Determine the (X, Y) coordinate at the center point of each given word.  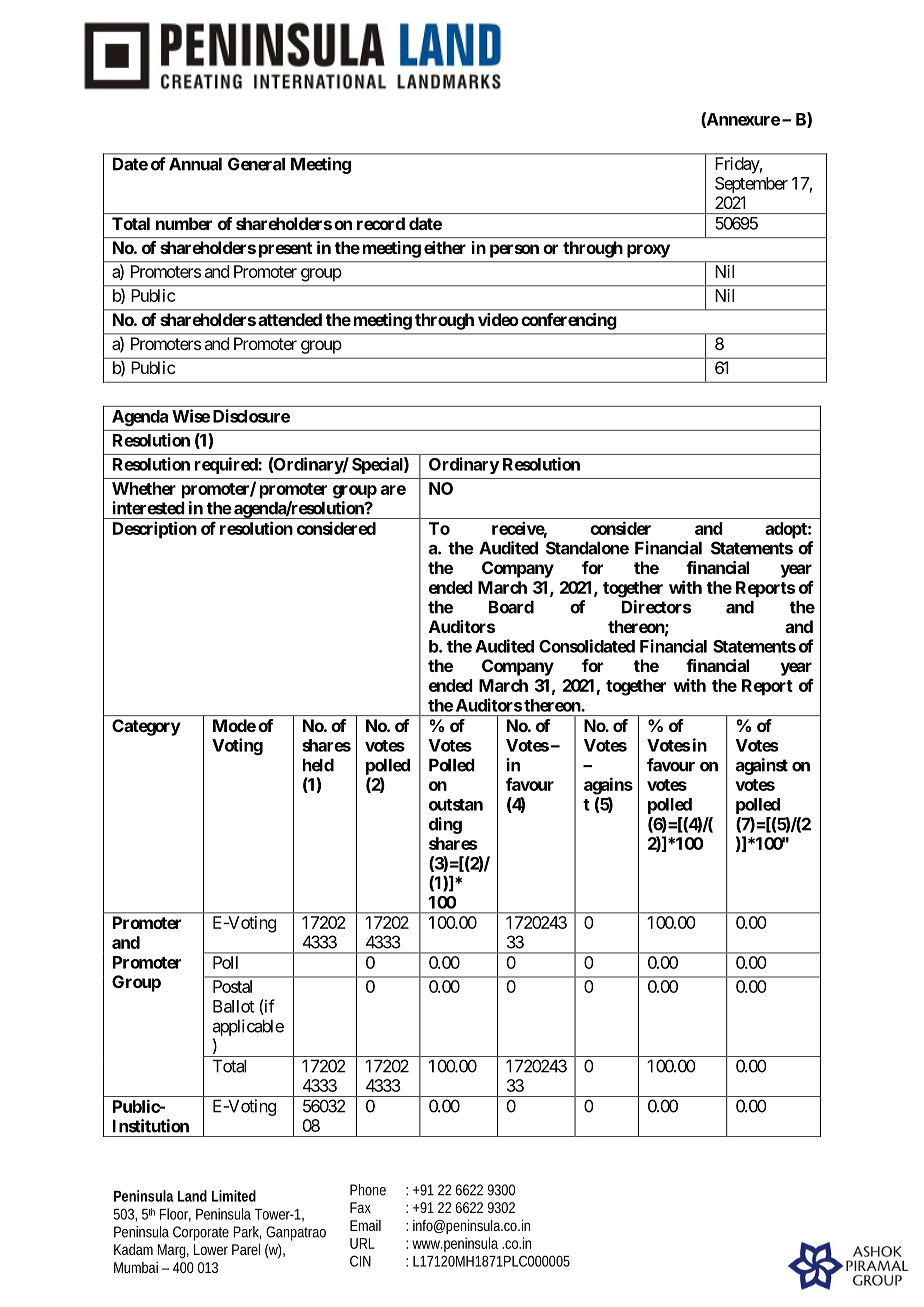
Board (511, 607)
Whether (144, 488)
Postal (232, 986)
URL (362, 1243)
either (445, 247)
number (184, 223)
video (498, 319)
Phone (368, 1190)
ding (445, 825)
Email (365, 1225)
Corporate (201, 1233)
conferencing (569, 321)
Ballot (233, 1006)
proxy (648, 251)
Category (146, 727)
